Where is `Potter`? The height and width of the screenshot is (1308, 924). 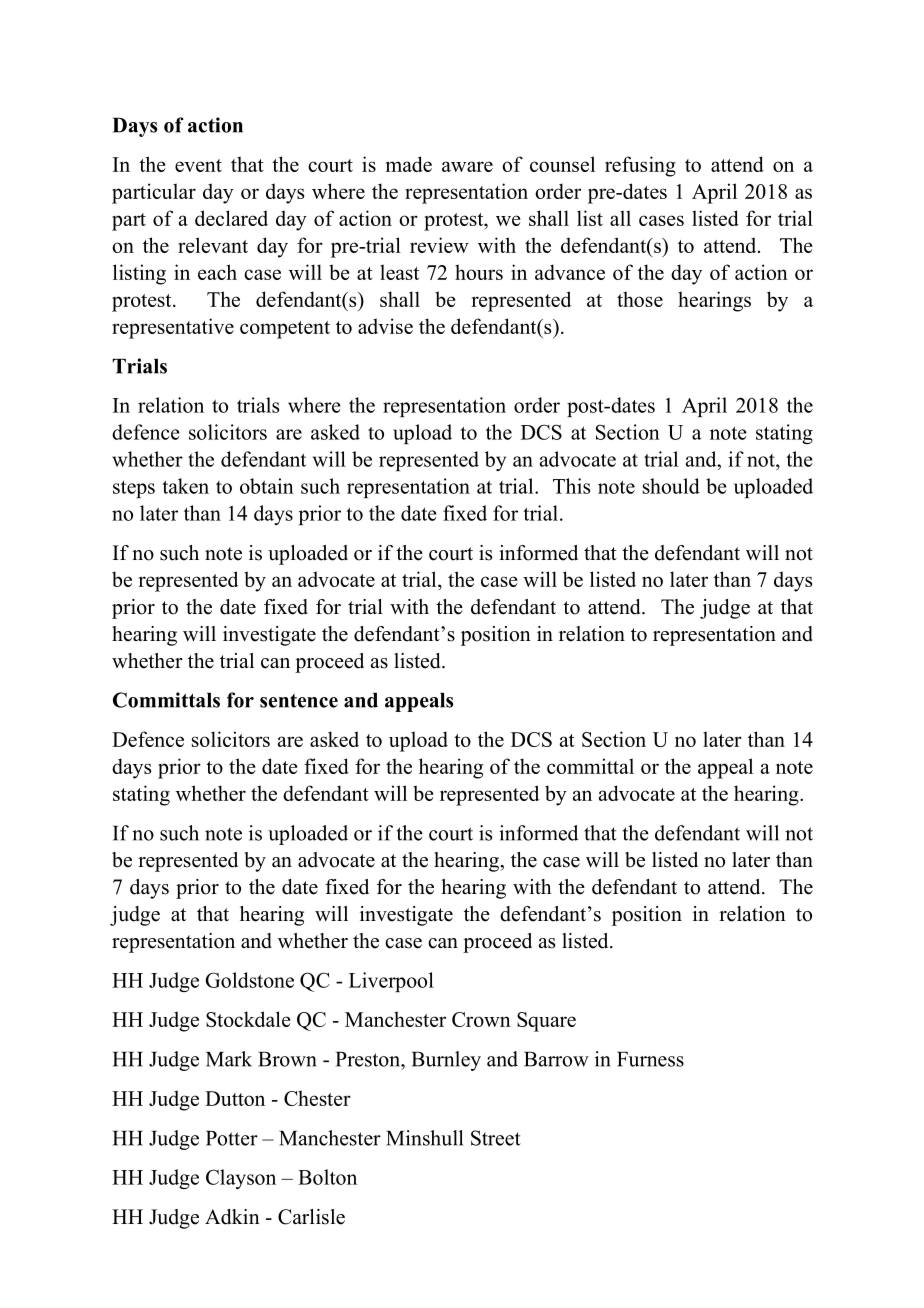 Potter is located at coordinates (232, 1138).
